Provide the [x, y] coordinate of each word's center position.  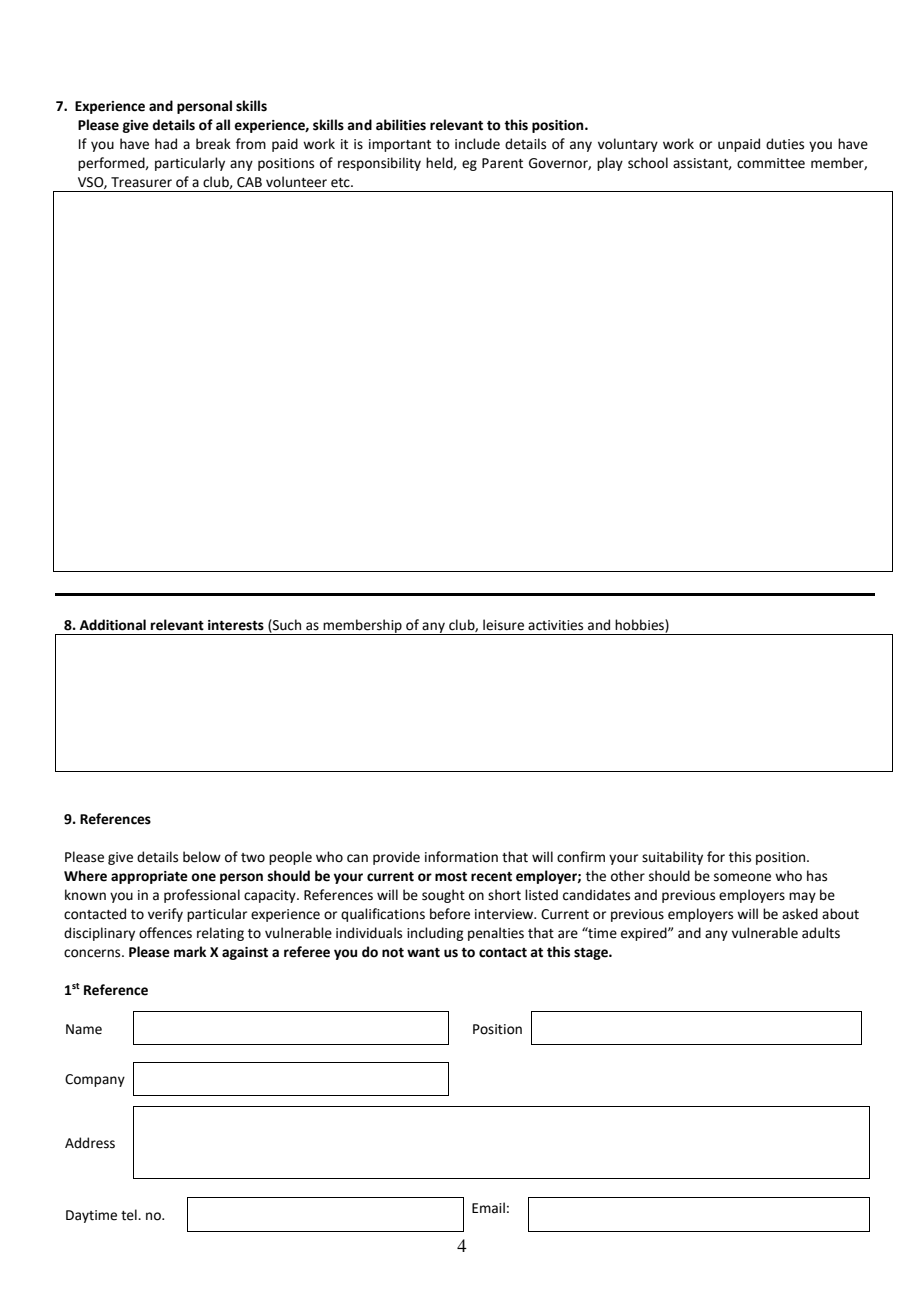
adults [821, 933]
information [461, 857]
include [477, 144]
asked [800, 914]
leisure [503, 625]
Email [488, 1208]
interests [236, 625]
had [166, 144]
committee [771, 163]
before [450, 914]
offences [165, 933]
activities [555, 625]
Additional [113, 625]
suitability [672, 858]
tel [130, 1215]
